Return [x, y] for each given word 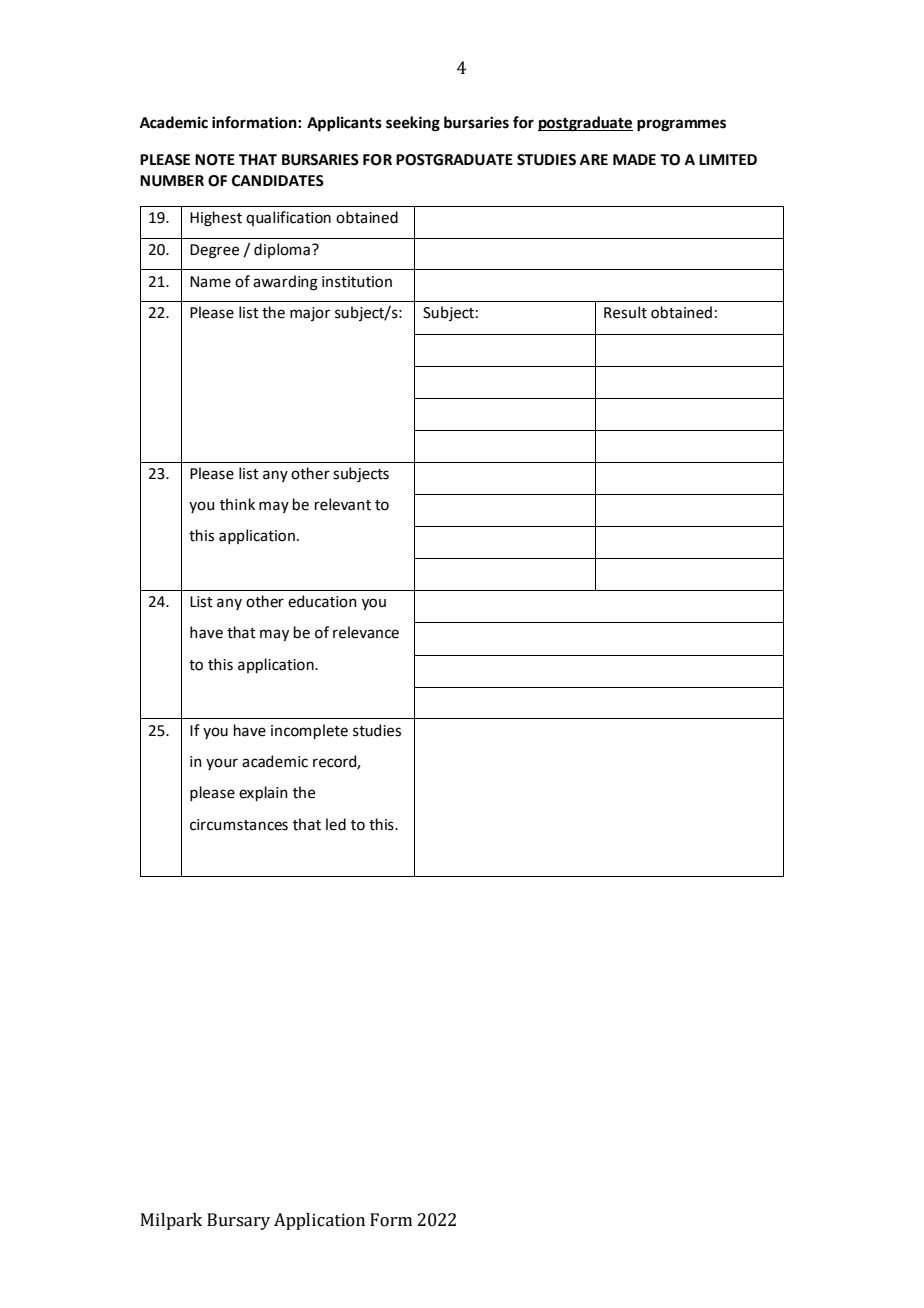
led [336, 824]
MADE [634, 159]
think [237, 504]
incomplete [309, 731]
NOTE [215, 160]
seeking [413, 124]
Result [625, 312]
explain [263, 793]
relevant [343, 504]
